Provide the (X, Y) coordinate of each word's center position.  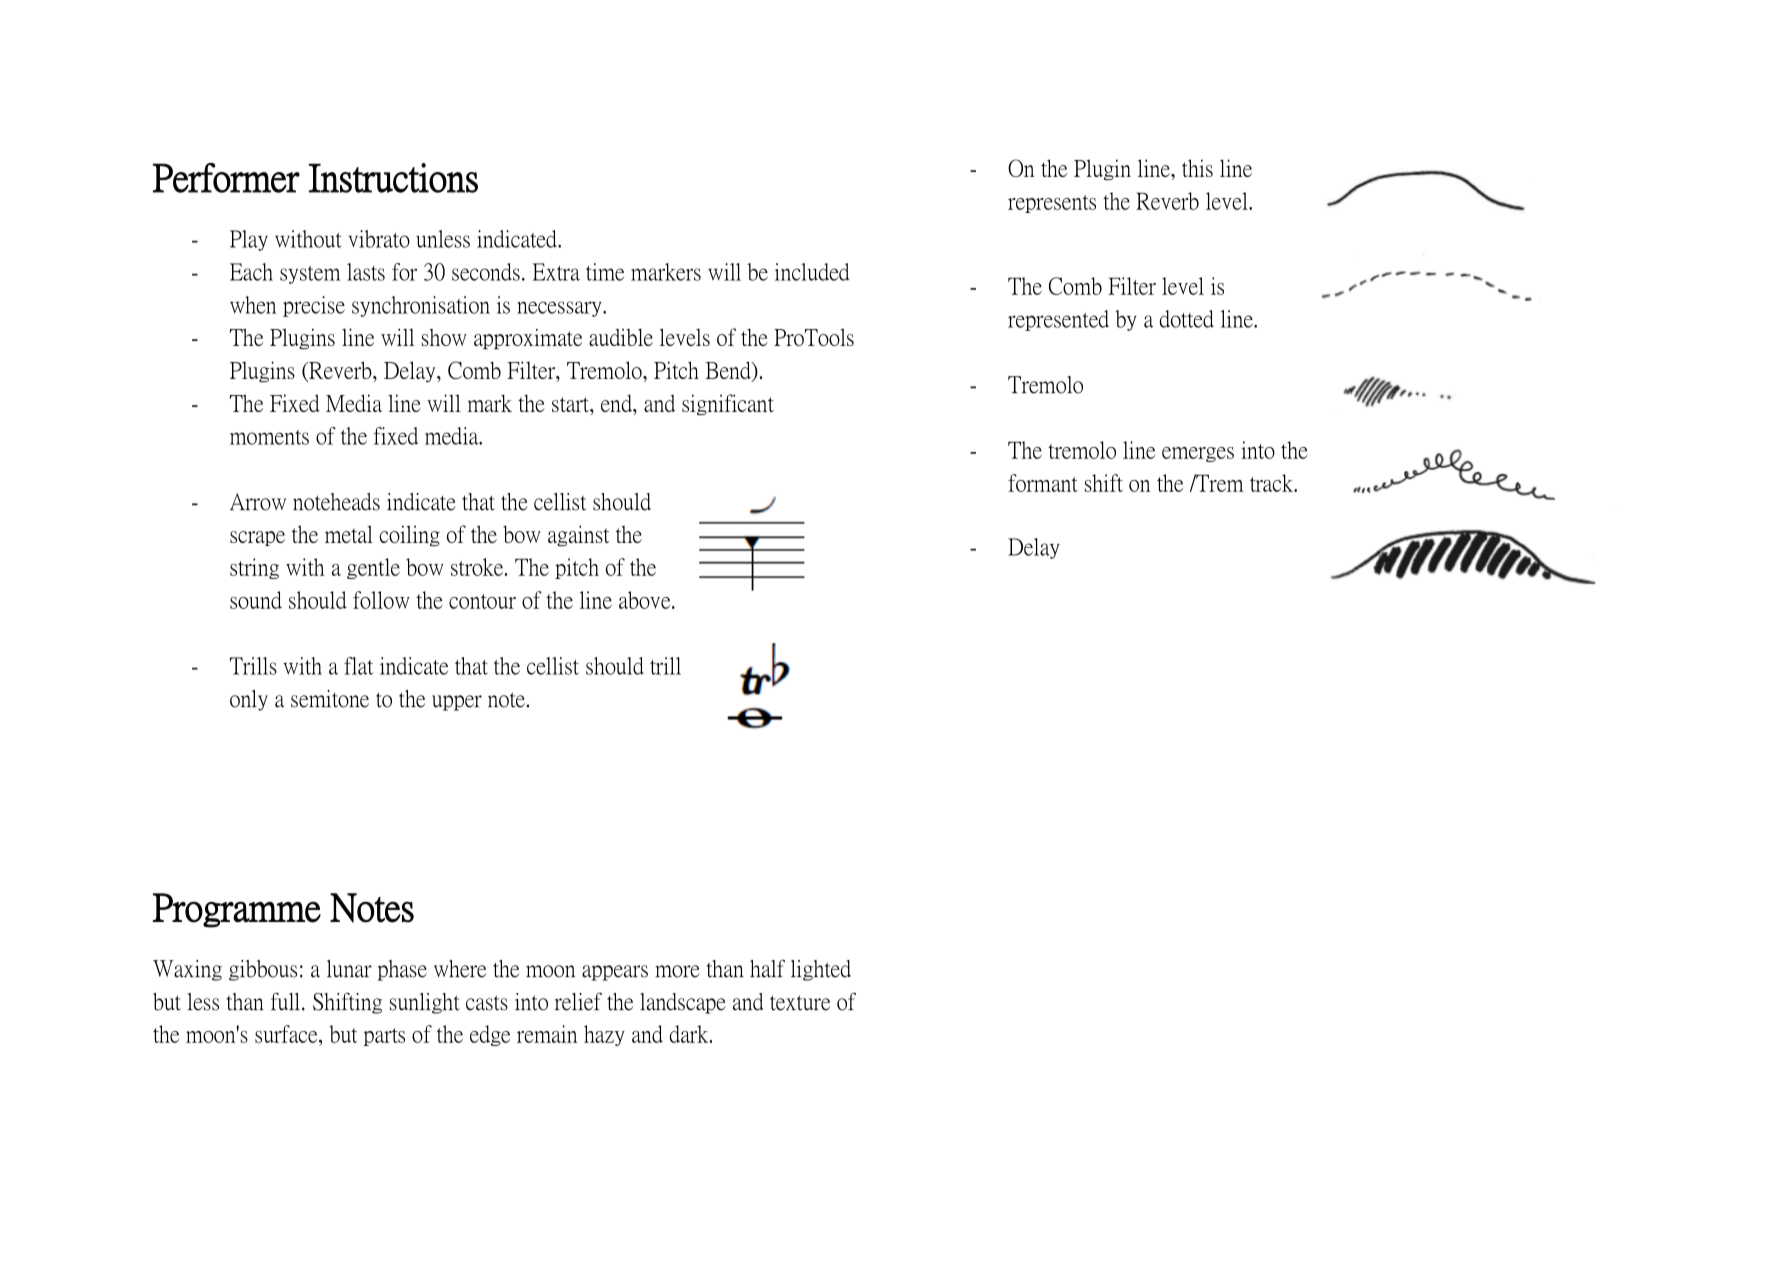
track (1273, 483)
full (285, 1001)
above (646, 600)
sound (256, 600)
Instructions (393, 178)
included (812, 272)
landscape (683, 1003)
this (1197, 168)
